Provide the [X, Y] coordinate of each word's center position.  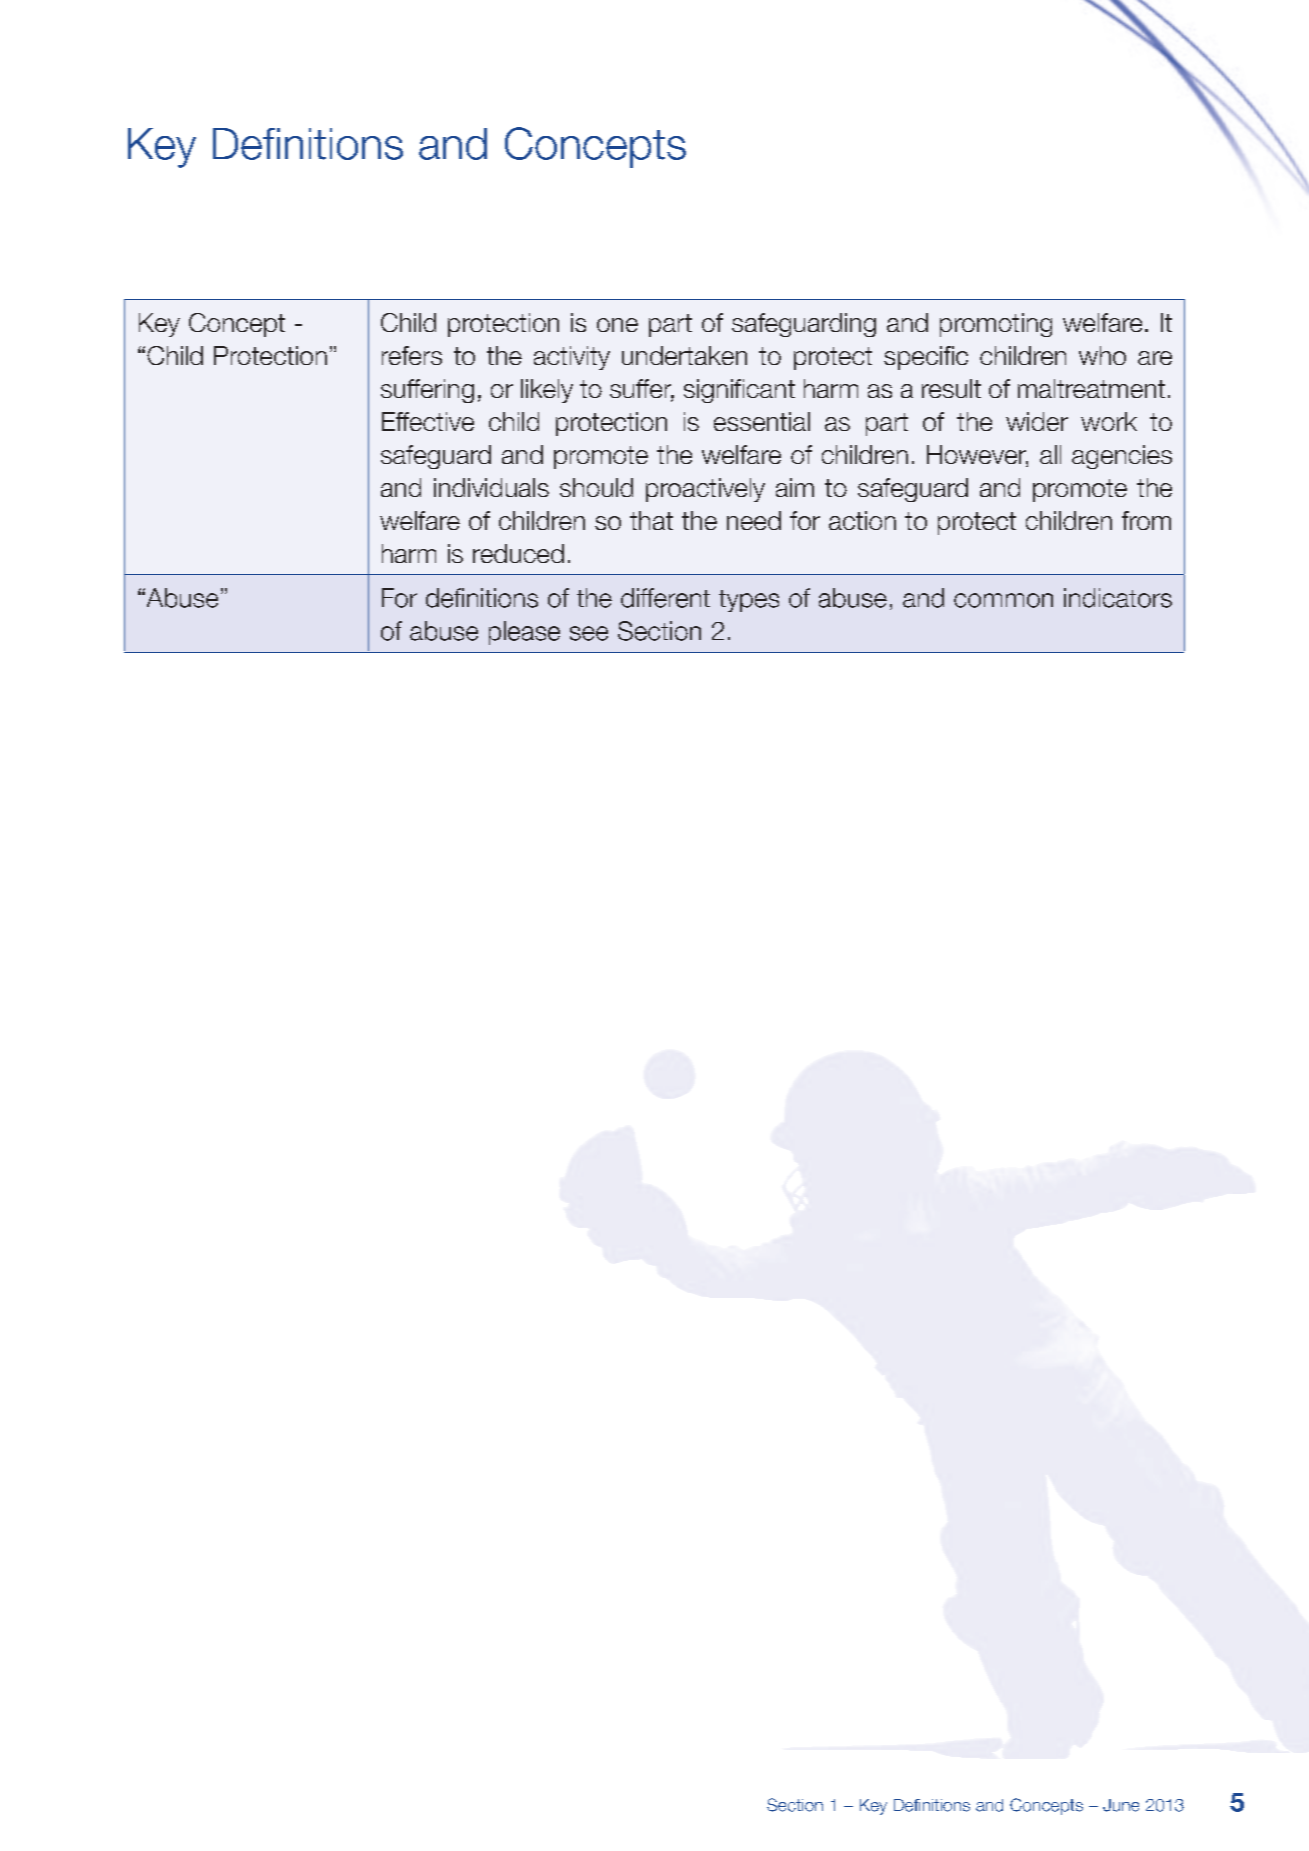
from [1146, 520]
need [754, 520]
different [665, 598]
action [862, 520]
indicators [1118, 598]
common [1003, 600]
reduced [518, 553]
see [589, 633]
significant [739, 391]
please [524, 633]
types [749, 601]
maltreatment [1091, 388]
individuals [491, 487]
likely [547, 391]
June [1121, 1805]
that [651, 520]
